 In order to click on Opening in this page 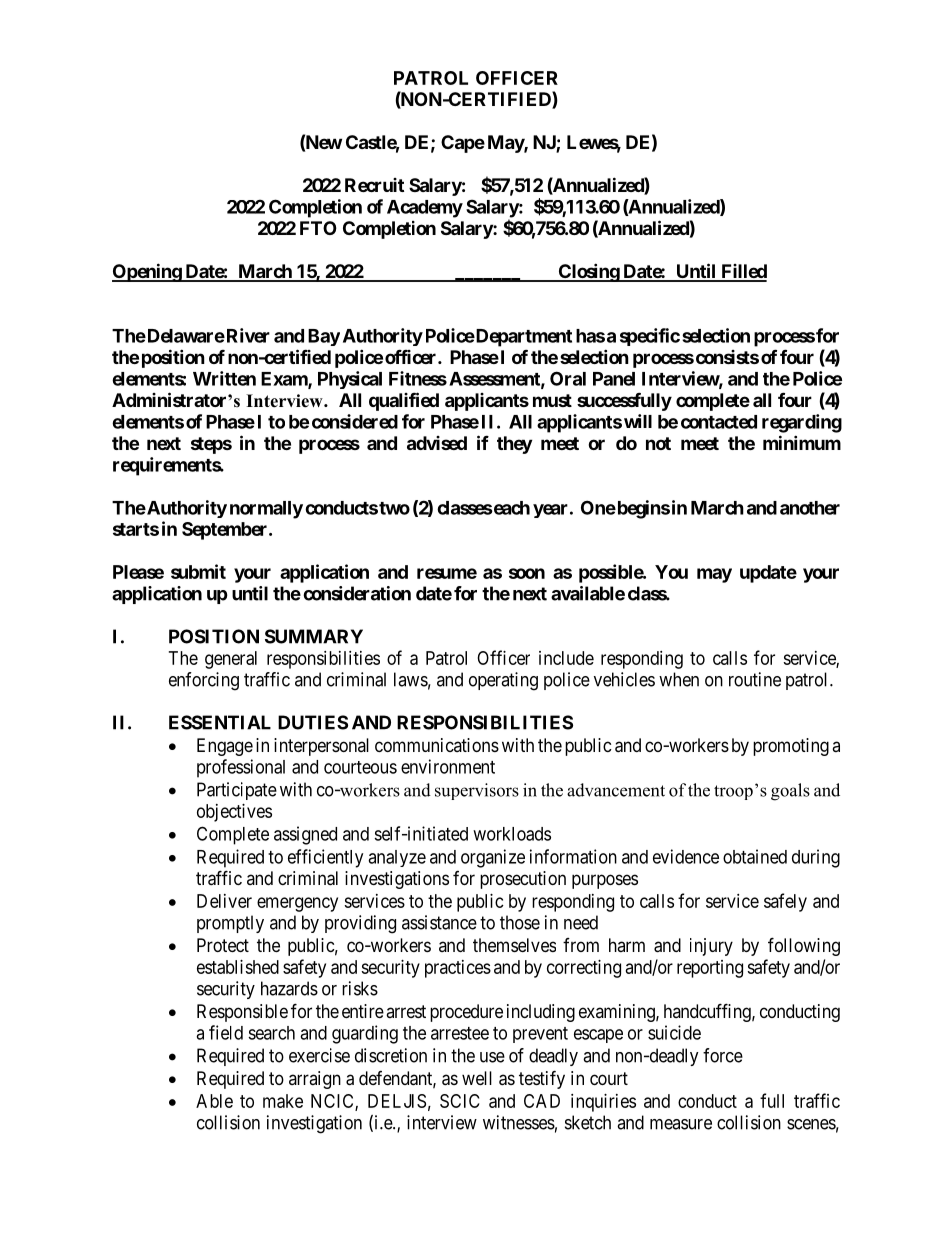, I will do `click(147, 272)`.
